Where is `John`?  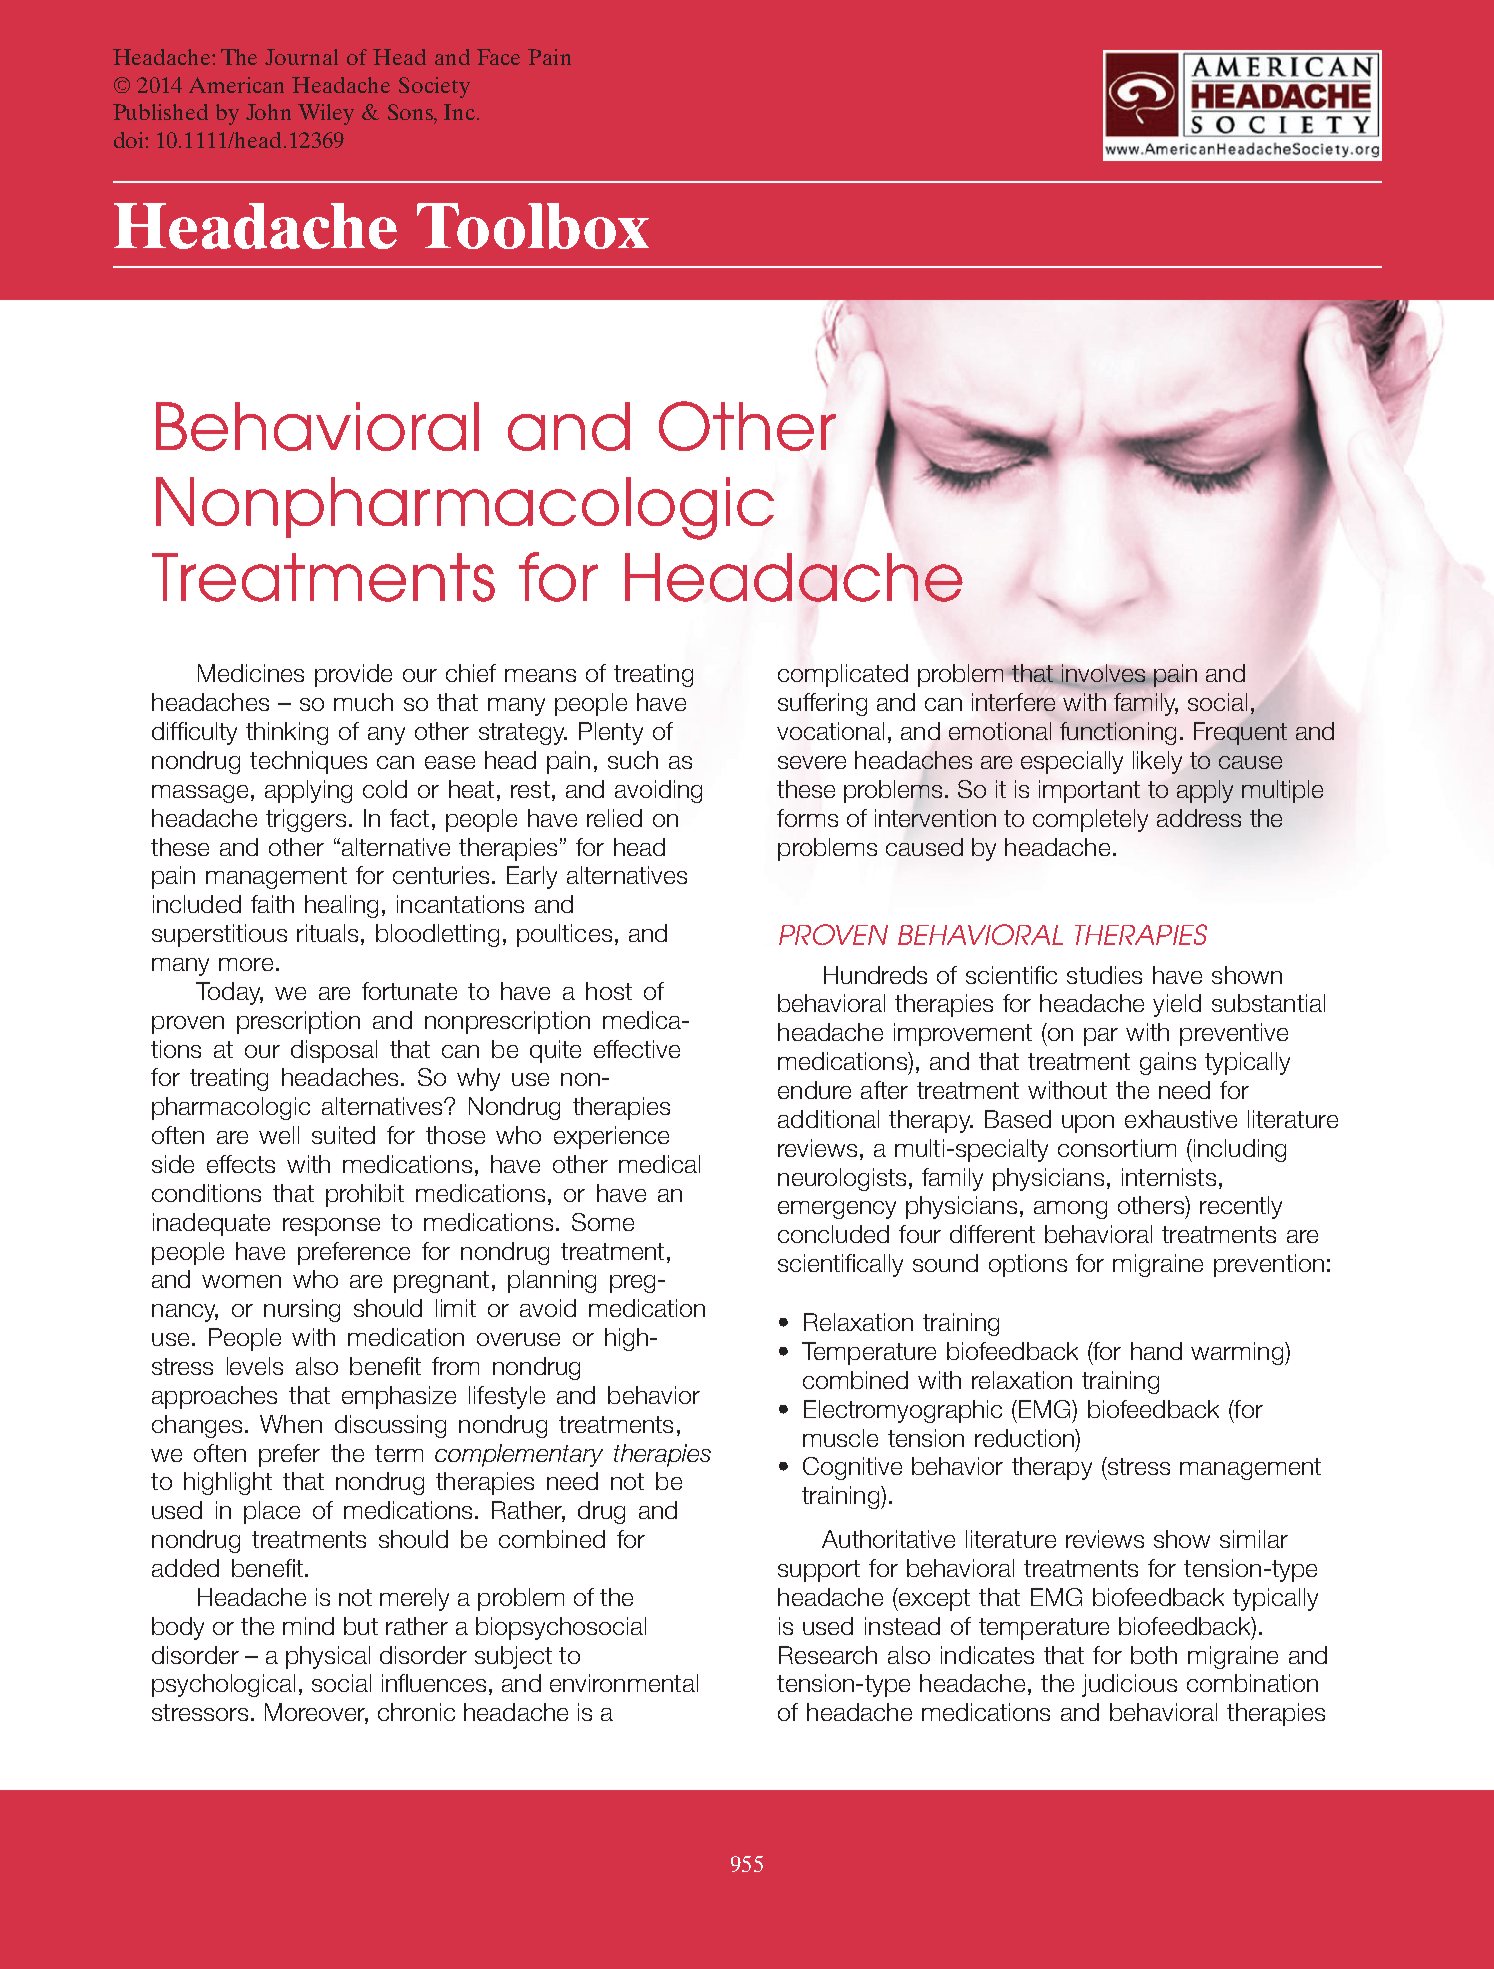 John is located at coordinates (268, 112).
